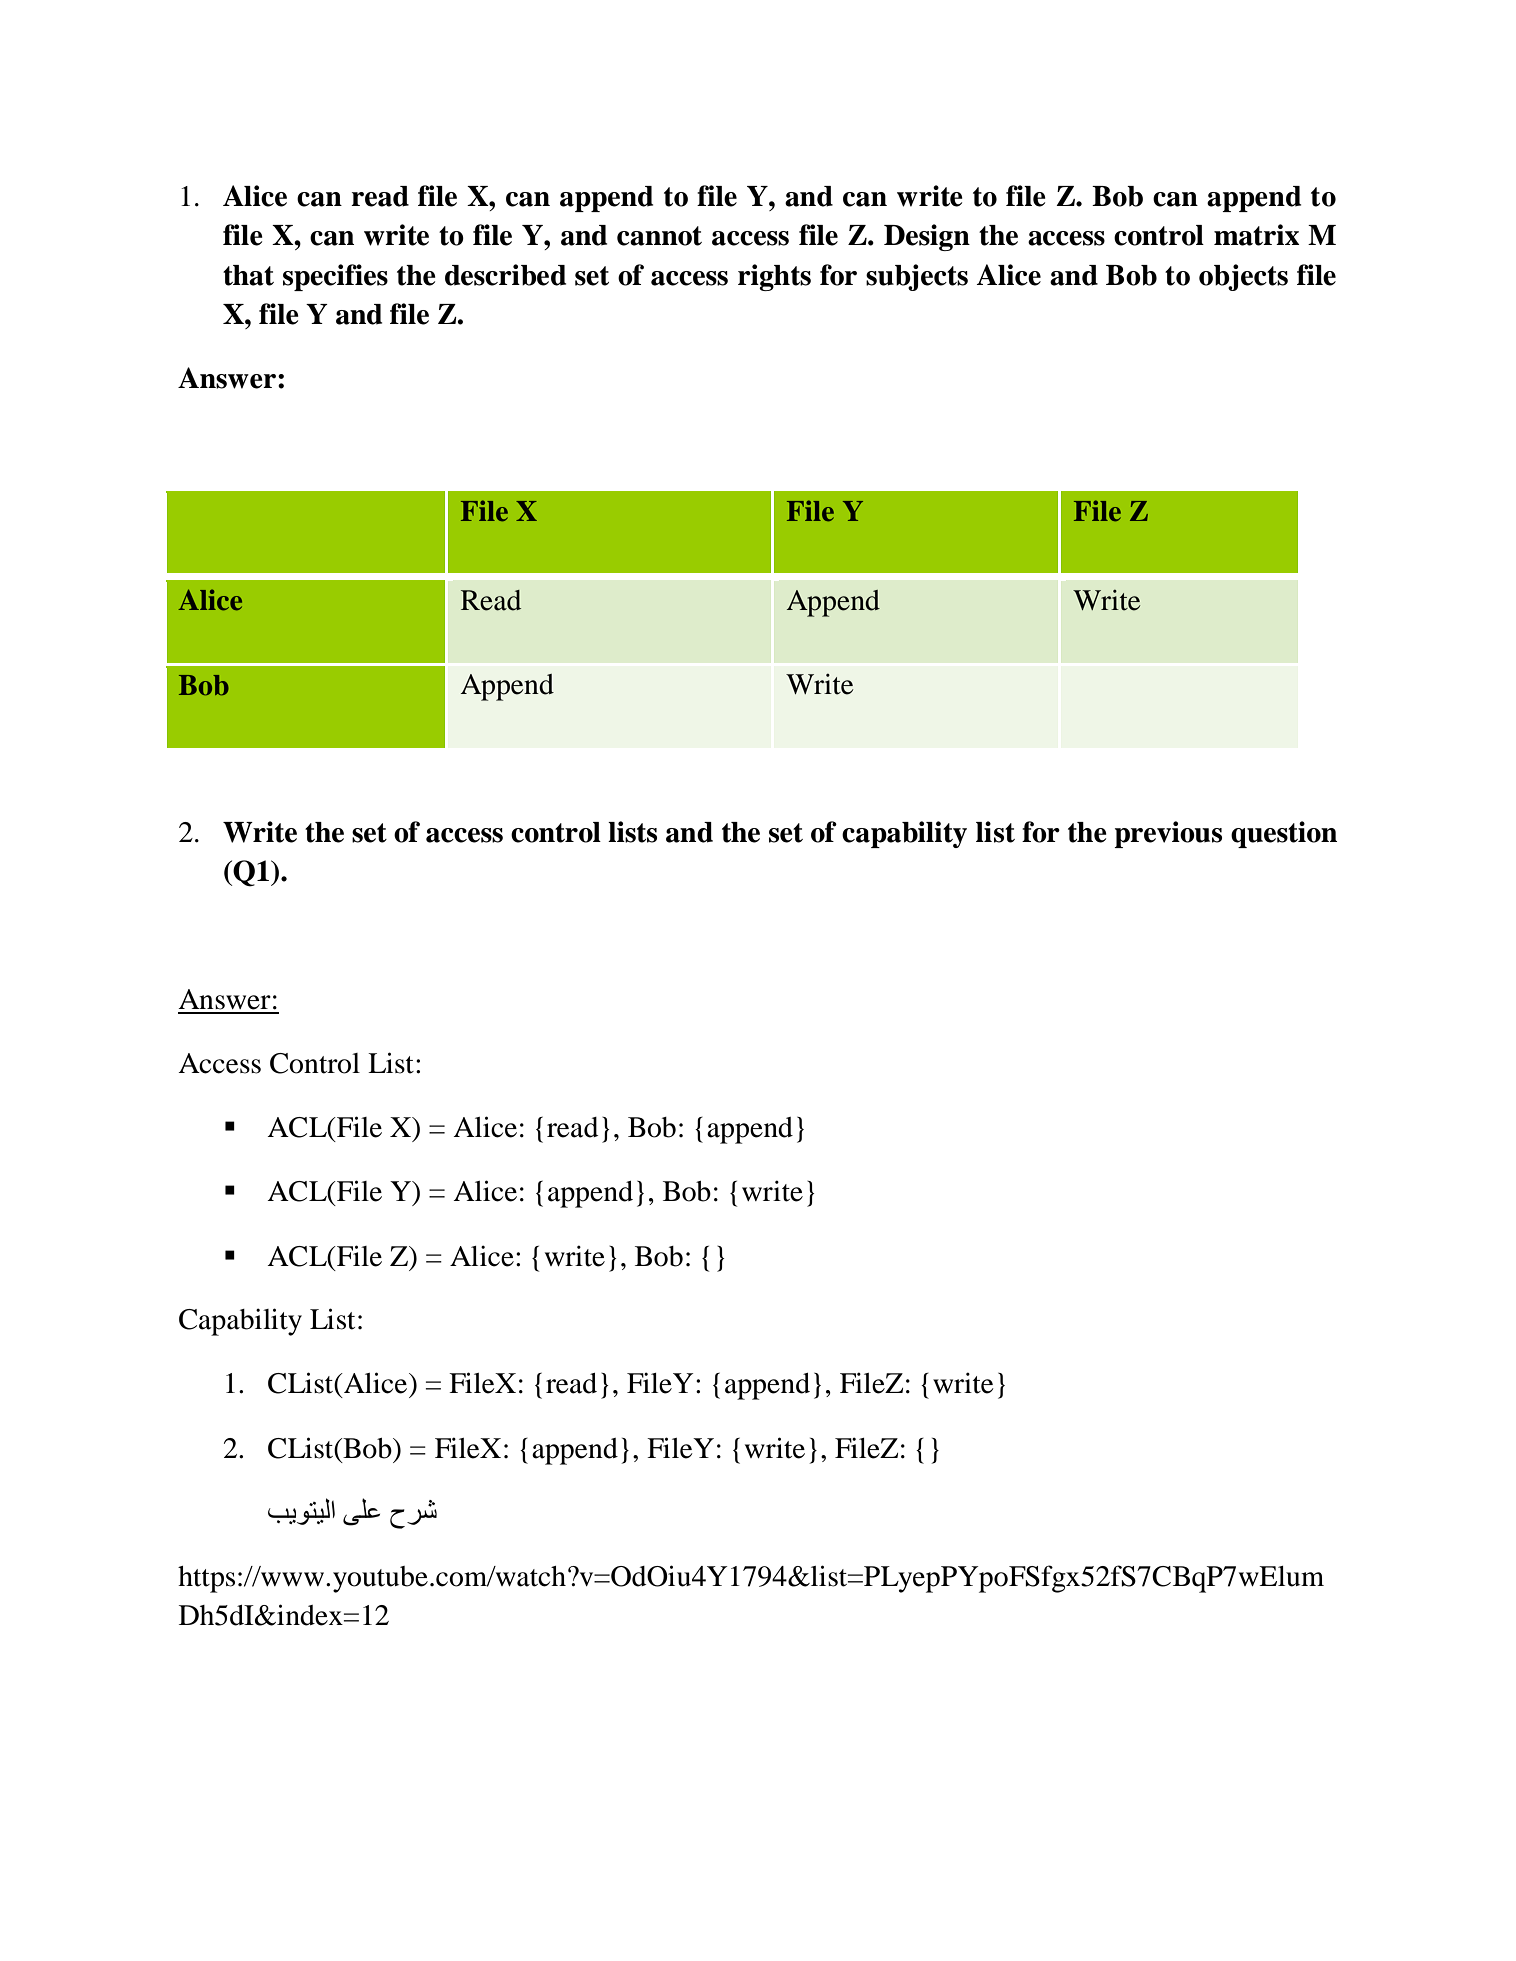 This image has height=1961, width=1516. Describe the element at coordinates (1168, 834) in the image. I see `previous` at that location.
